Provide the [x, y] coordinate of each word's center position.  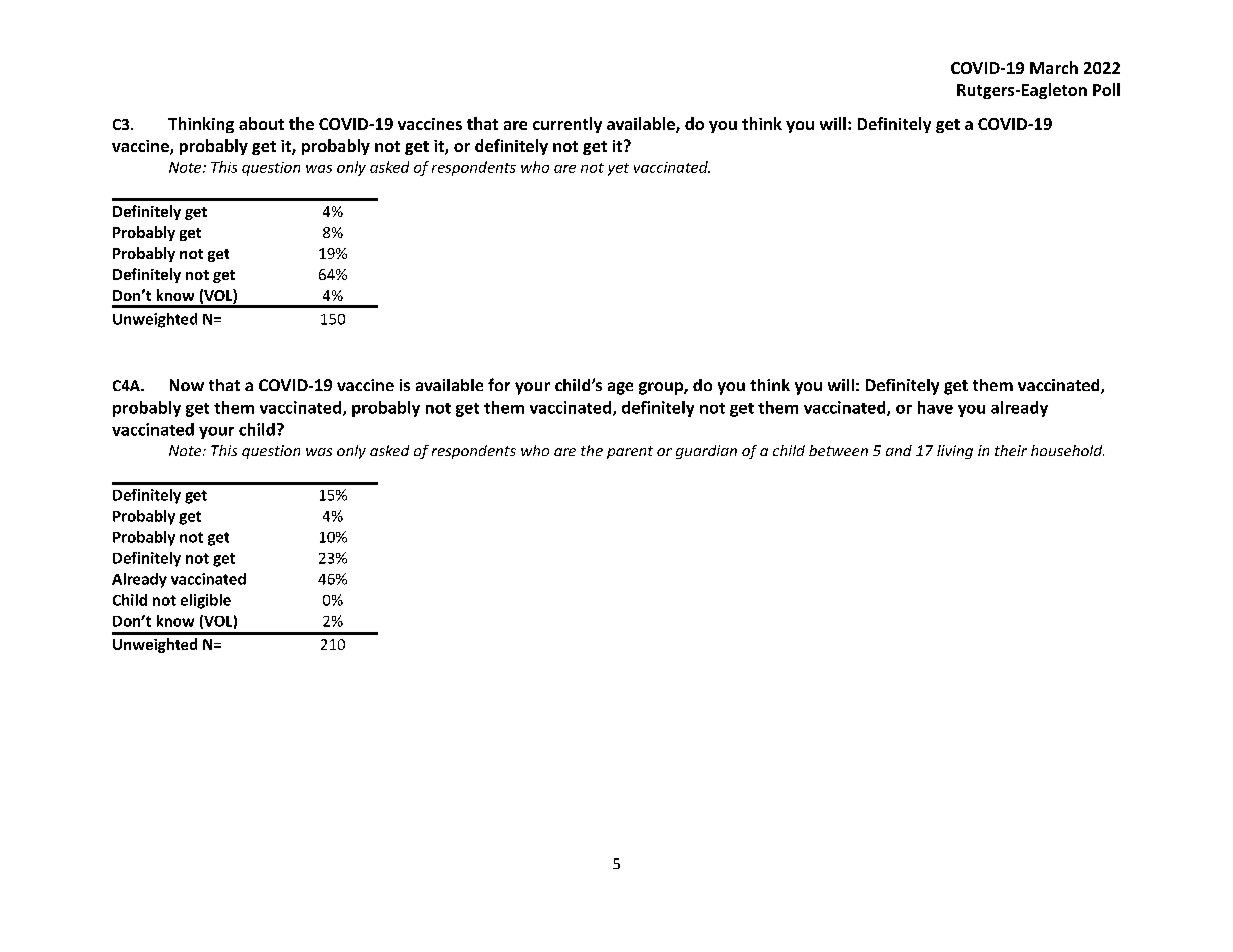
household [1067, 450]
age [620, 388]
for [499, 384]
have [935, 407]
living [955, 452]
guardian [706, 452]
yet [618, 169]
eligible [206, 601]
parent [630, 452]
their [1011, 450]
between [838, 450]
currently [567, 125]
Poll [1106, 89]
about [261, 123]
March [1054, 67]
